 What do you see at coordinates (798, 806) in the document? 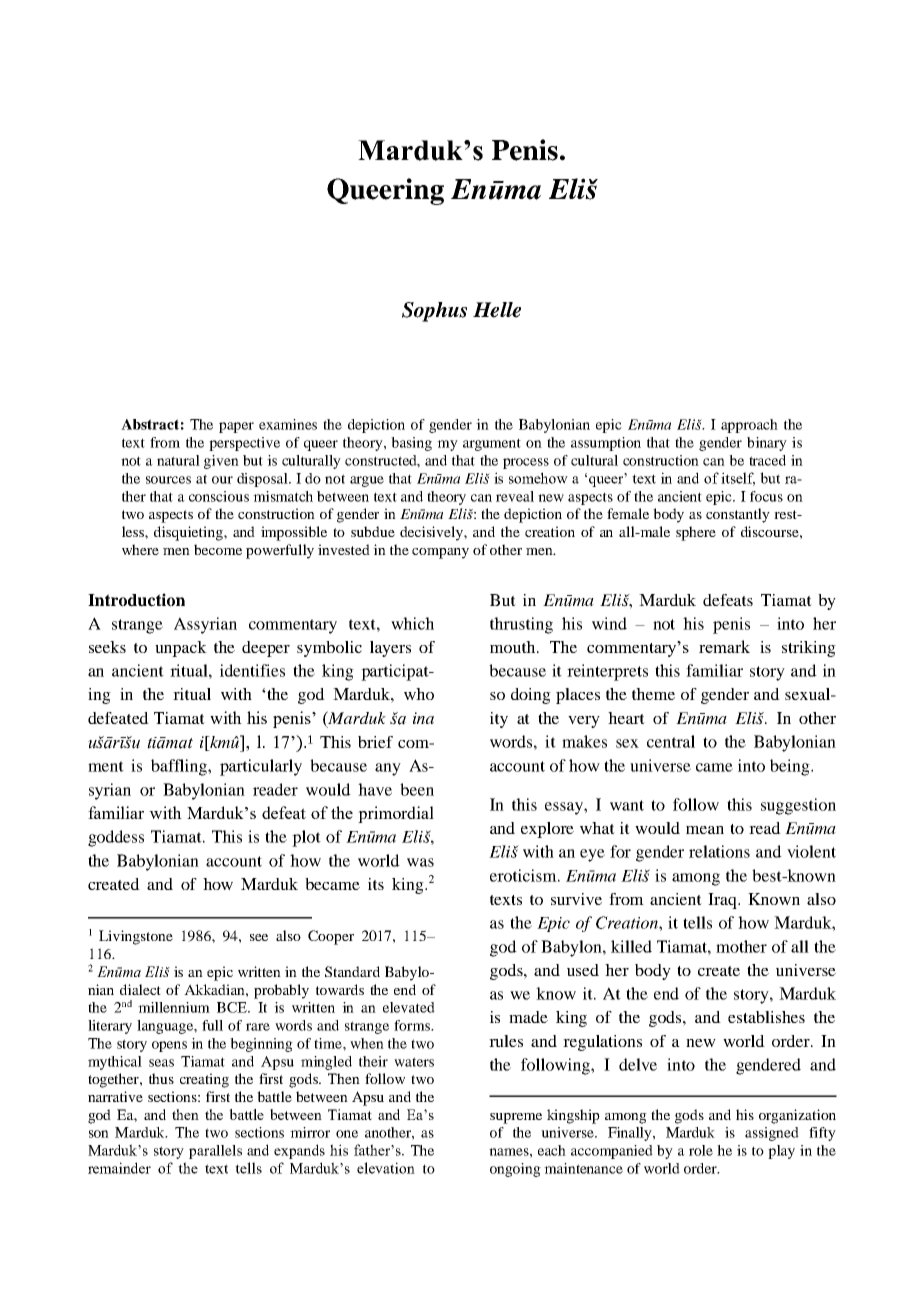
I see `suggestion` at bounding box center [798, 806].
